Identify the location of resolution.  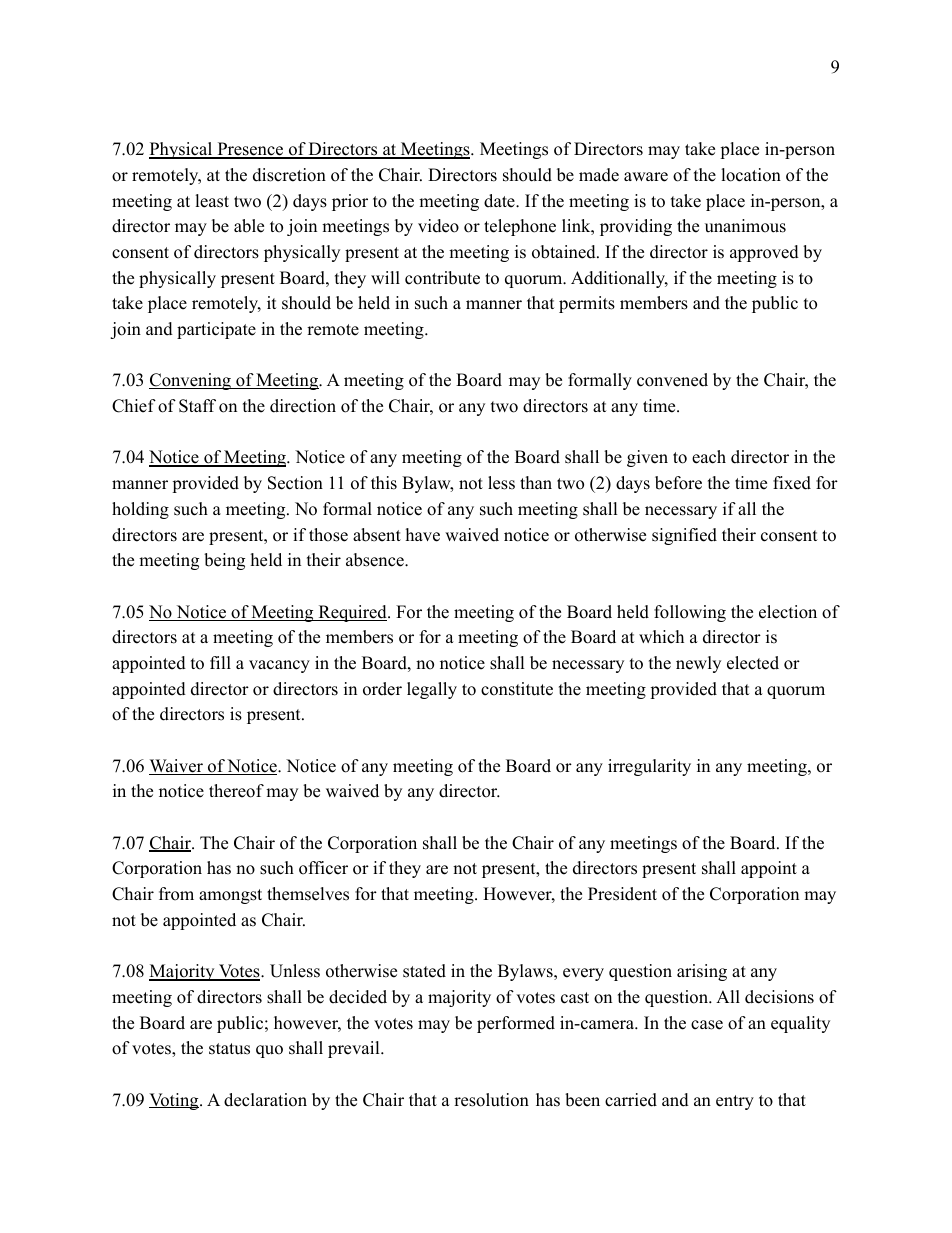
(491, 1100).
